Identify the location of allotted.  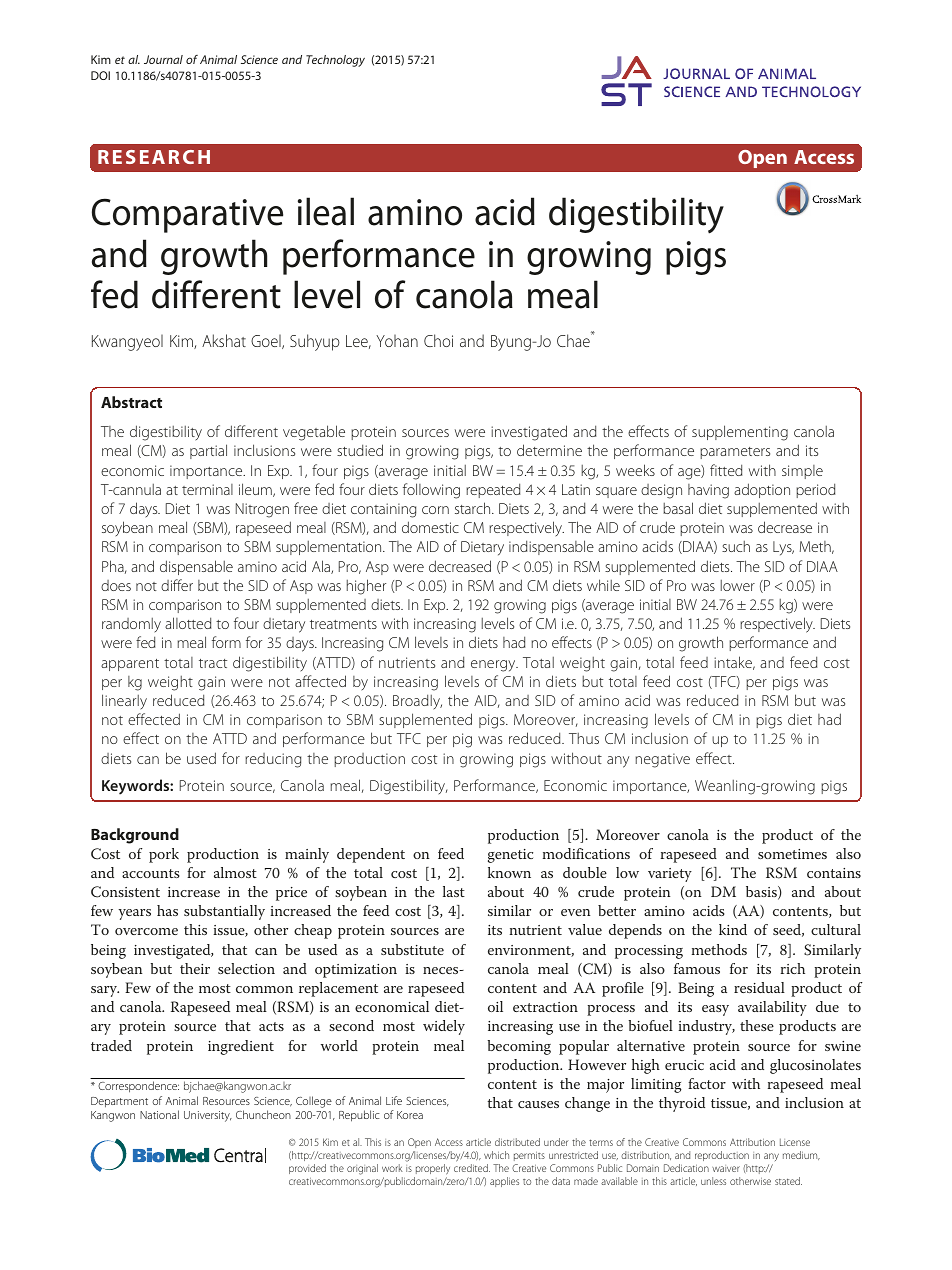
(188, 623).
